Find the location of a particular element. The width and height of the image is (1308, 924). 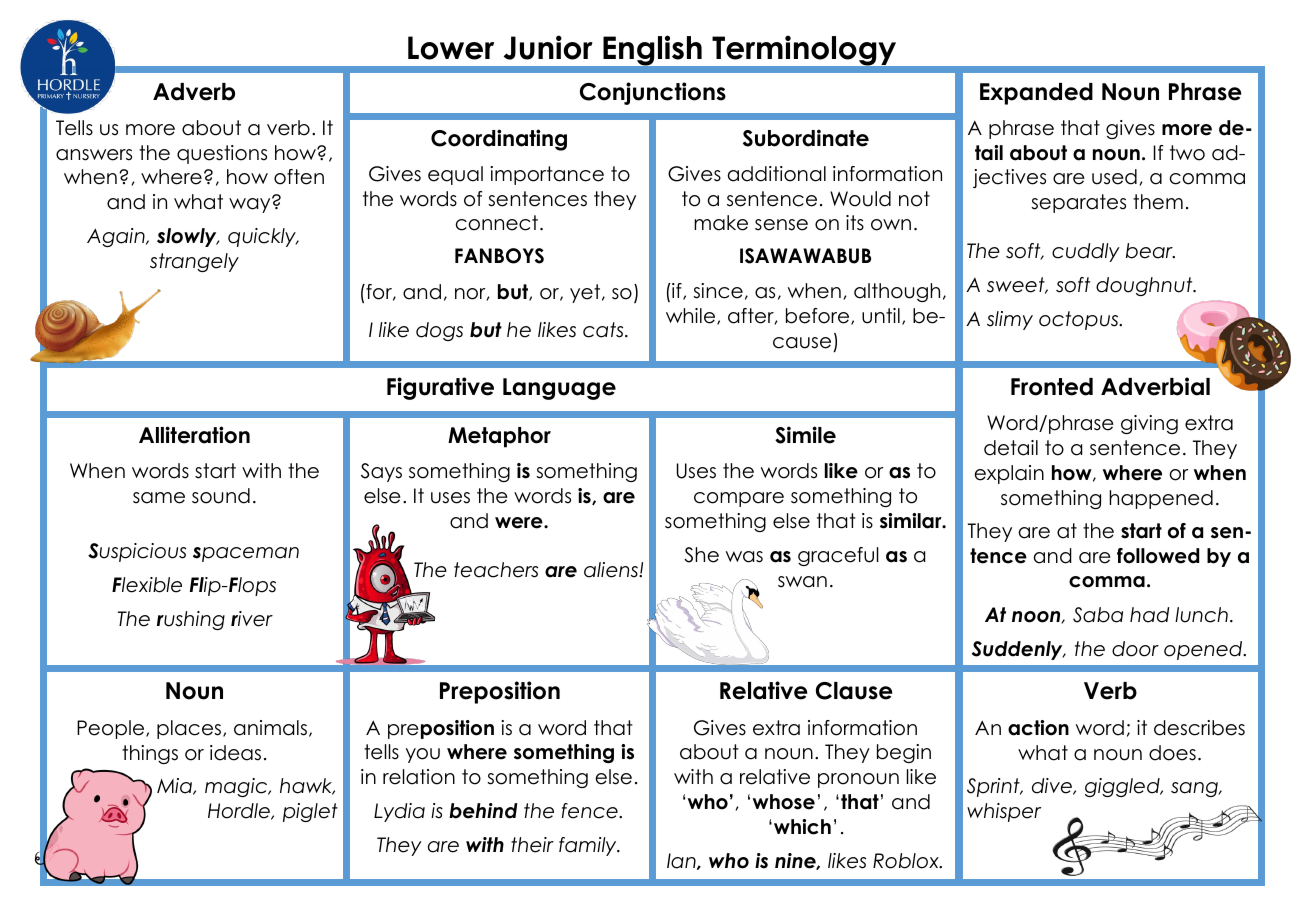

explain is located at coordinates (1009, 474).
